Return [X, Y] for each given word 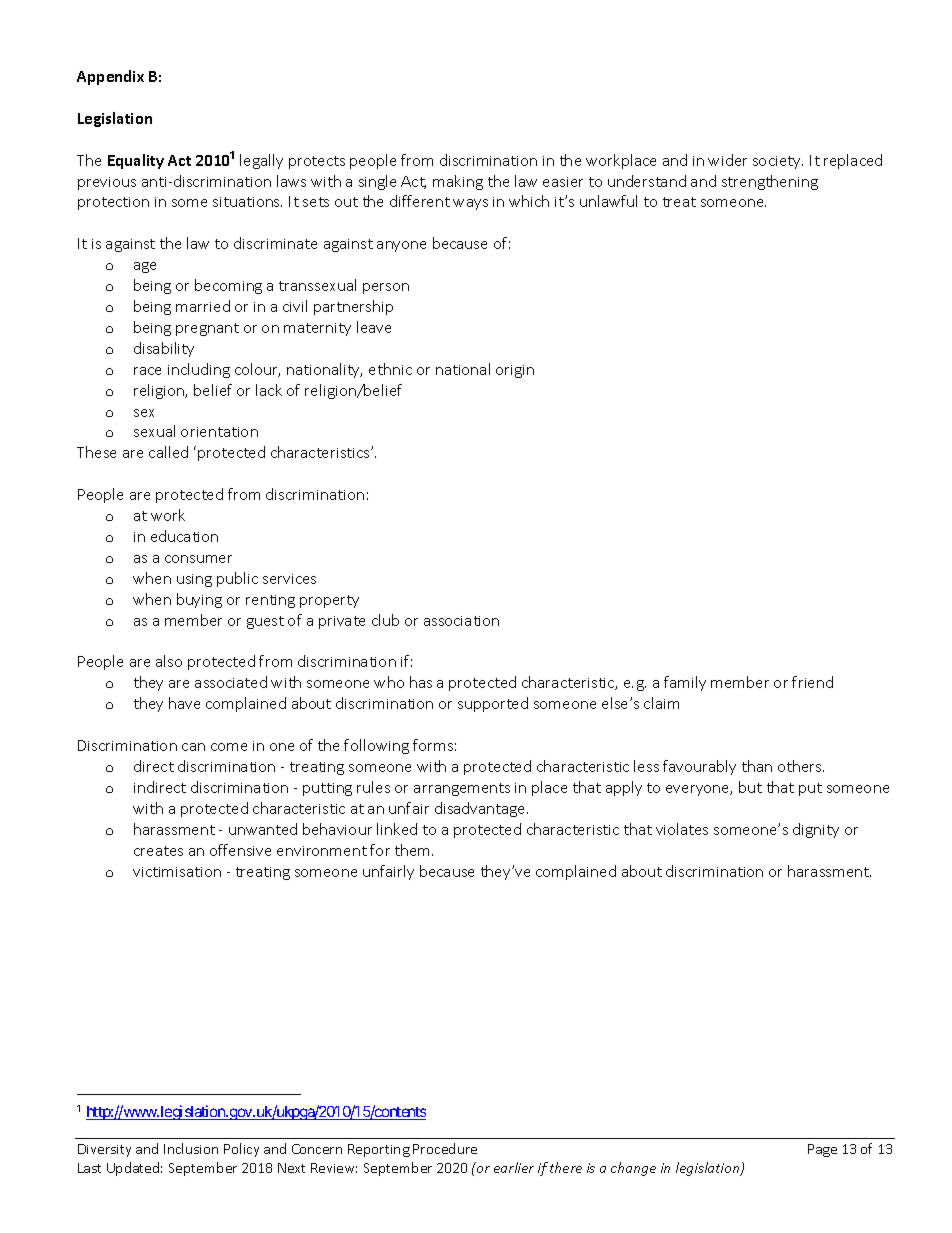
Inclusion [191, 1148]
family [685, 683]
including [199, 370]
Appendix [110, 77]
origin [515, 371]
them [414, 850]
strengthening [770, 182]
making [458, 182]
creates [158, 851]
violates [682, 829]
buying [199, 600]
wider [727, 160]
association [461, 621]
